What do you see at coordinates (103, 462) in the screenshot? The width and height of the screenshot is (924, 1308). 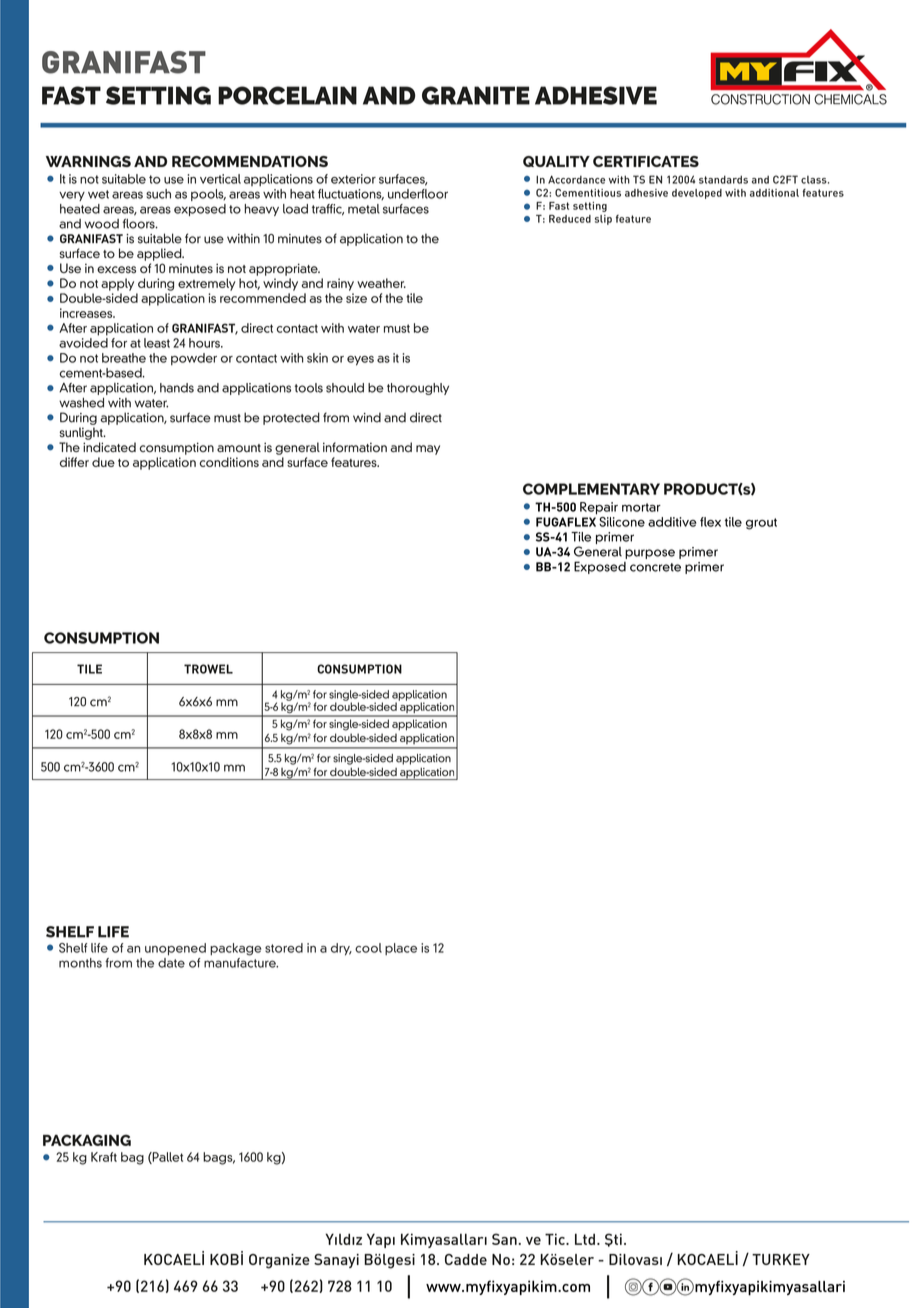 I see `due` at bounding box center [103, 462].
